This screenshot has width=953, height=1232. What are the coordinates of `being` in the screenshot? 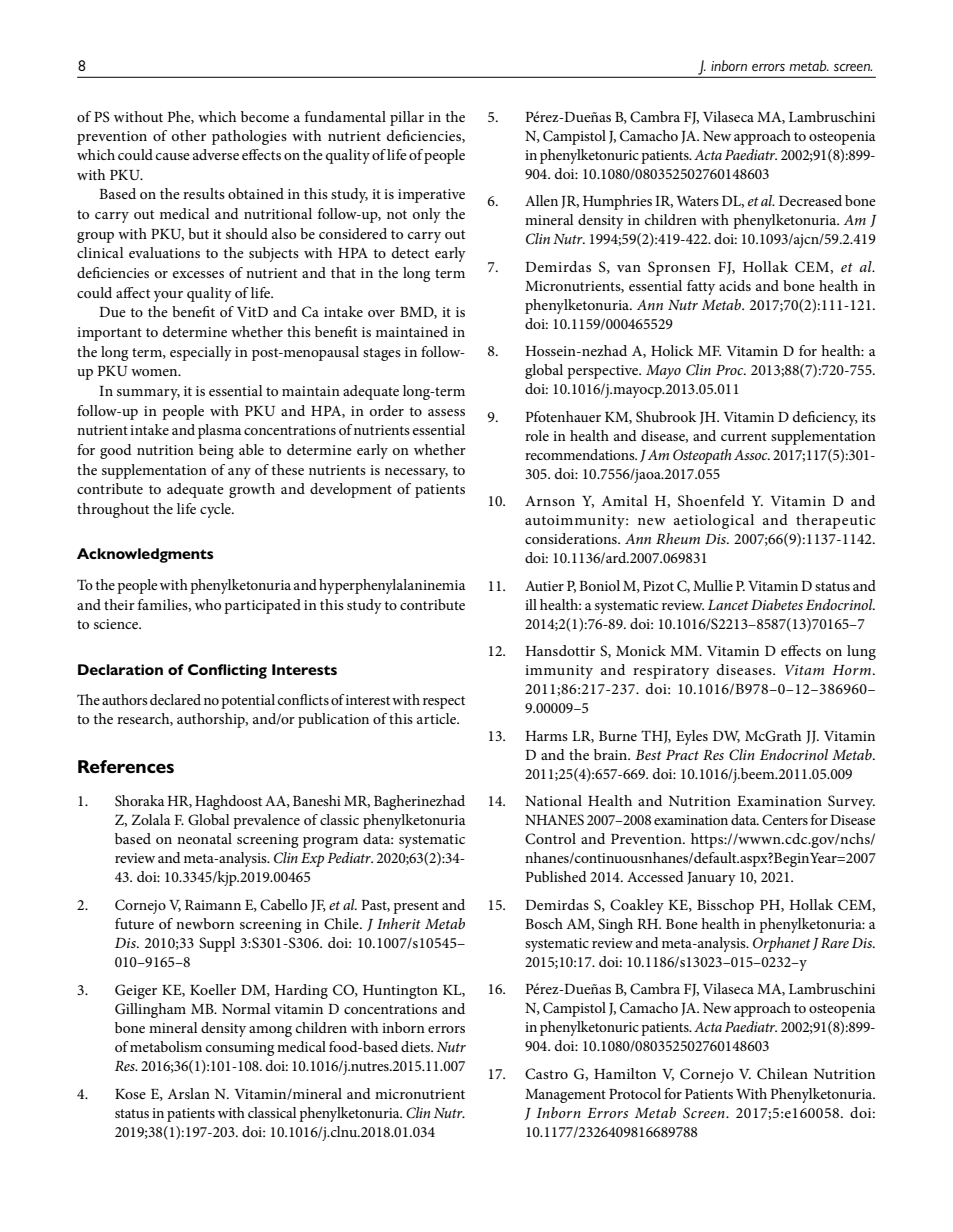 It's located at (216, 451).
